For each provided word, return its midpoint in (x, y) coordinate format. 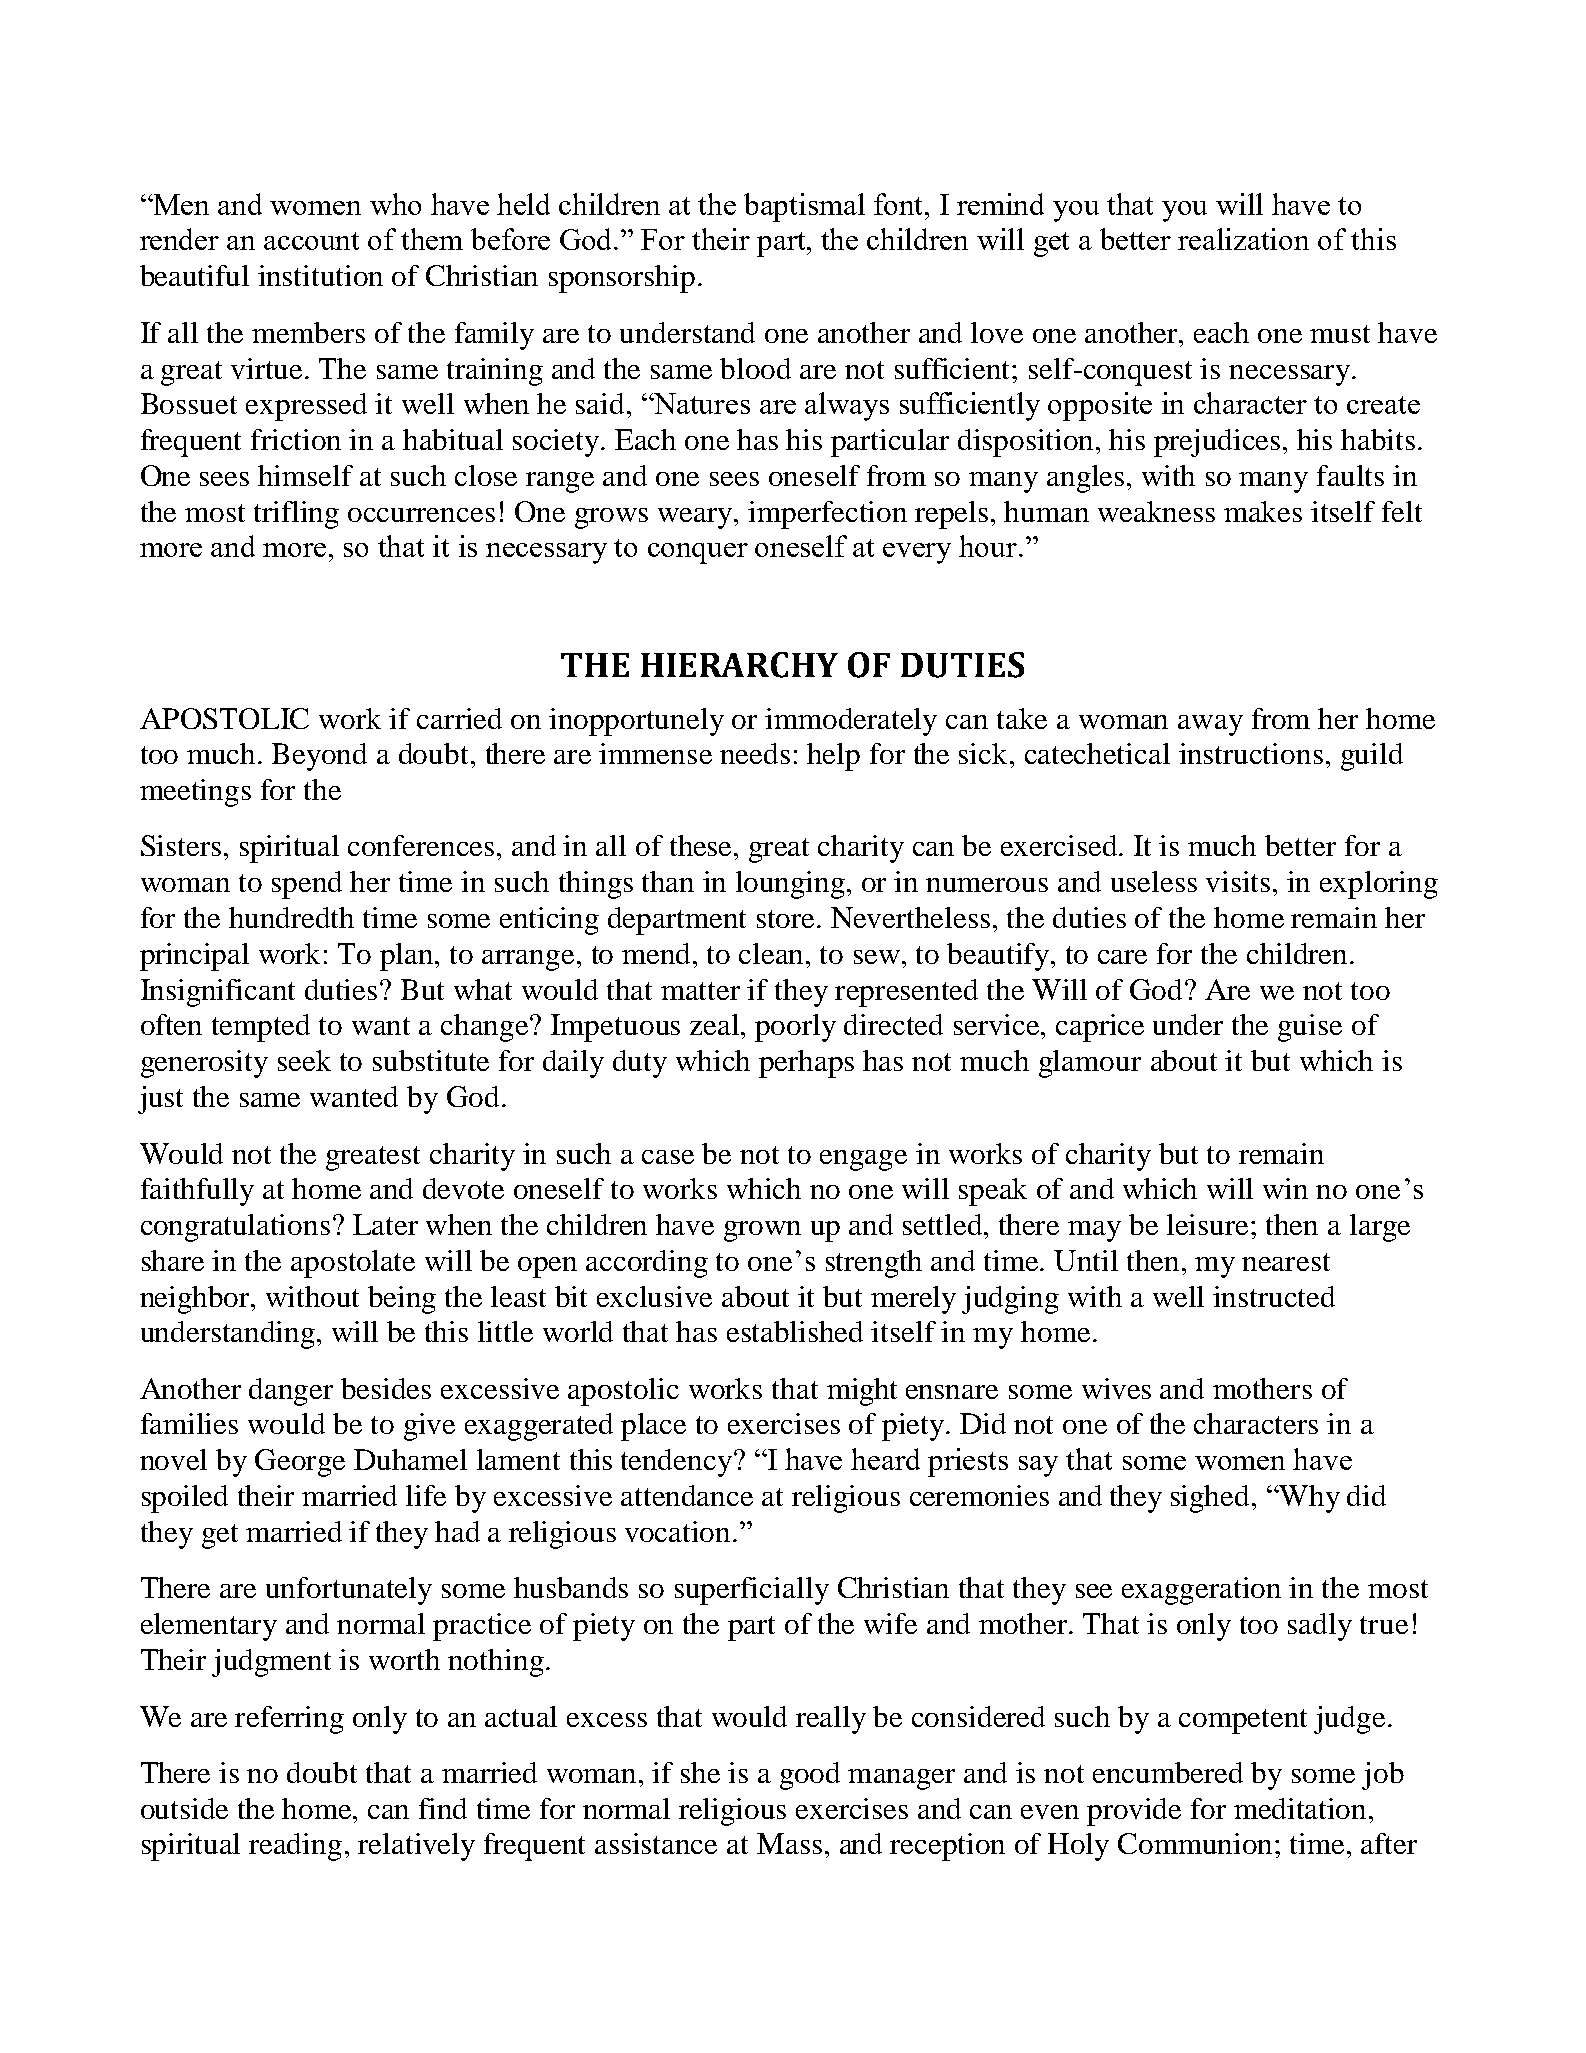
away (1210, 725)
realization (1243, 239)
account (311, 241)
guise (1310, 1028)
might (862, 1392)
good (810, 1776)
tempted (261, 1028)
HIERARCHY (739, 665)
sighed (1212, 1499)
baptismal (804, 207)
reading (295, 1847)
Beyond (319, 757)
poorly (795, 1028)
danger (291, 1392)
